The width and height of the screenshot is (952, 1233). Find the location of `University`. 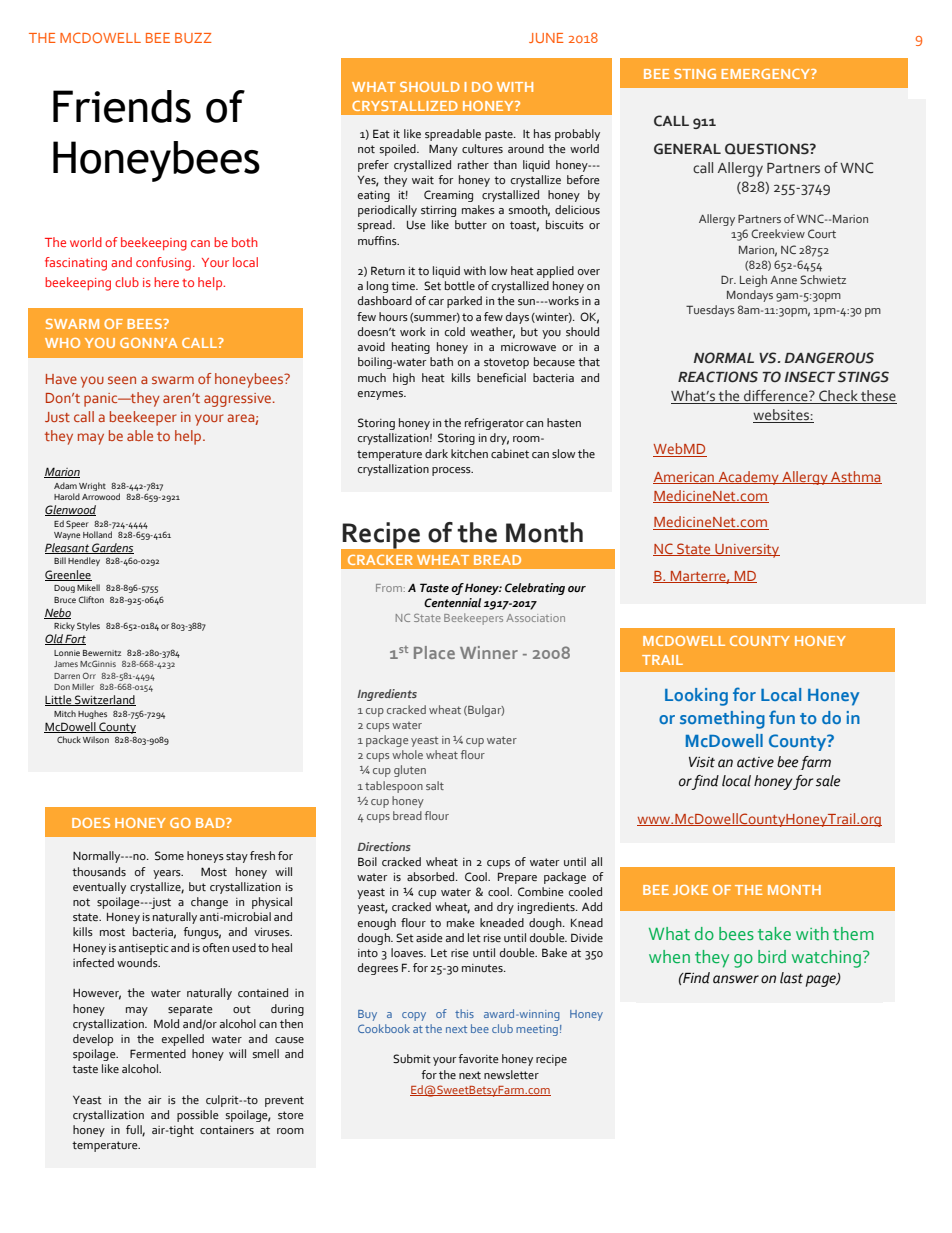

University is located at coordinates (746, 551).
